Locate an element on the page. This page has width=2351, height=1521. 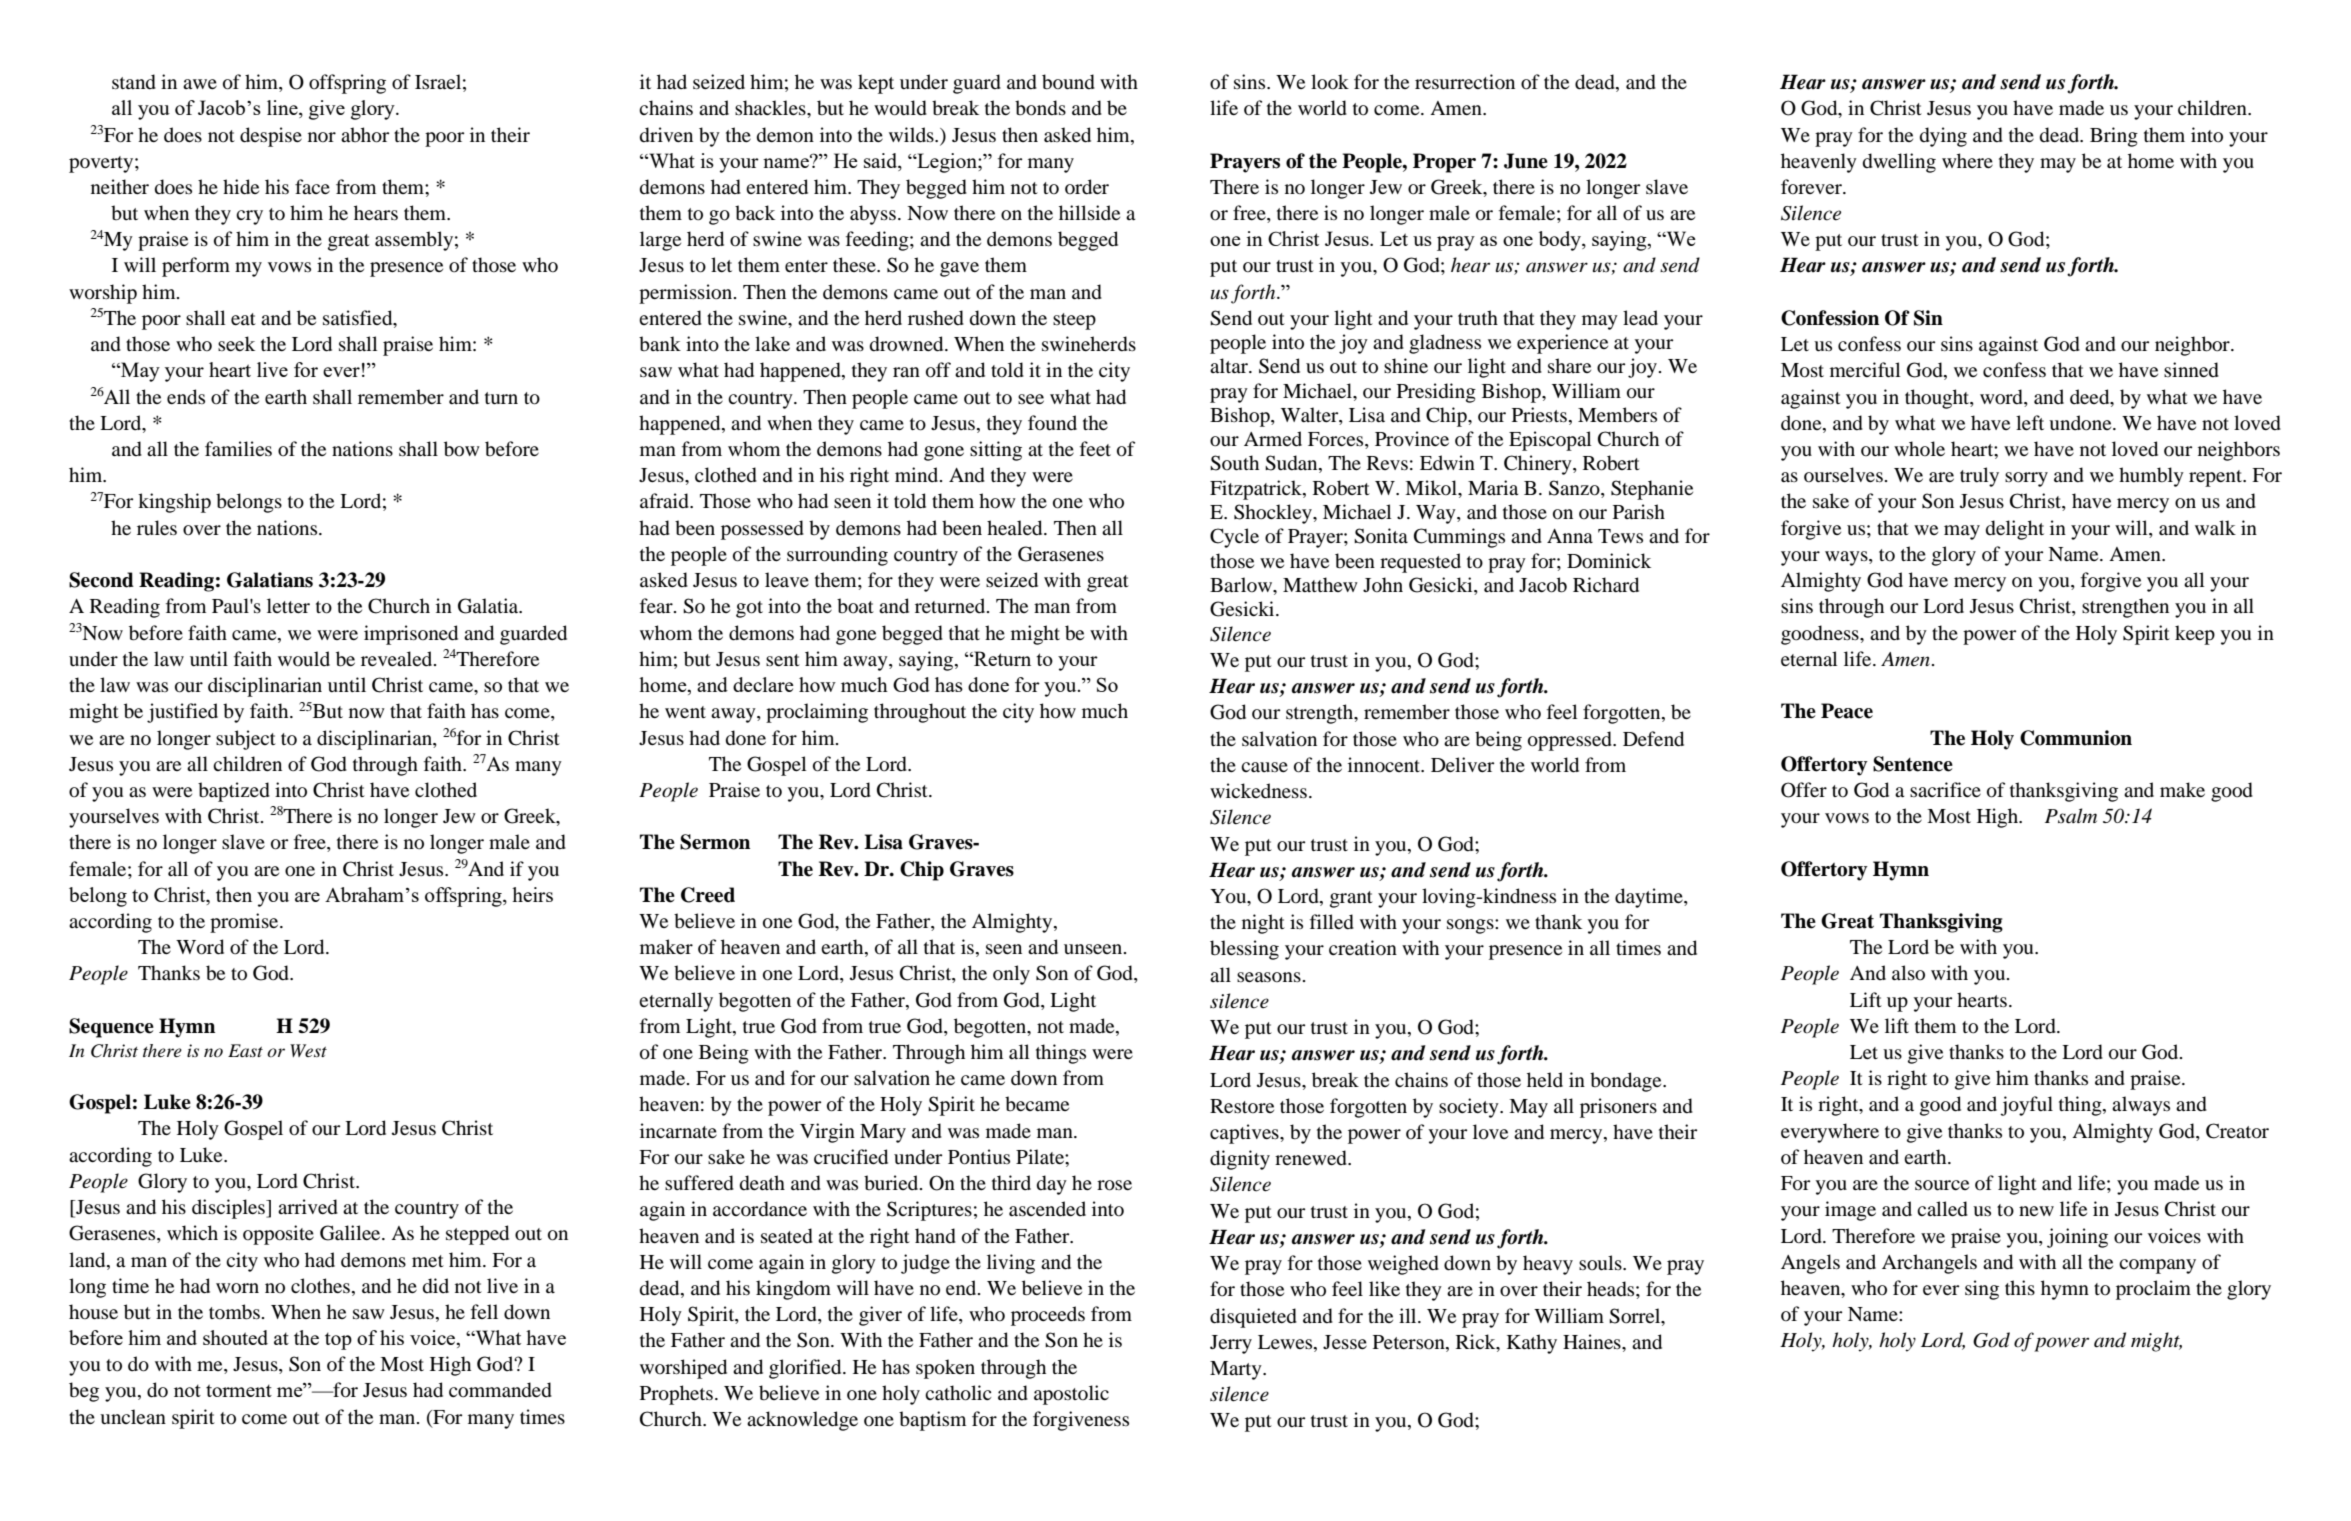
captives is located at coordinates (1245, 1134).
